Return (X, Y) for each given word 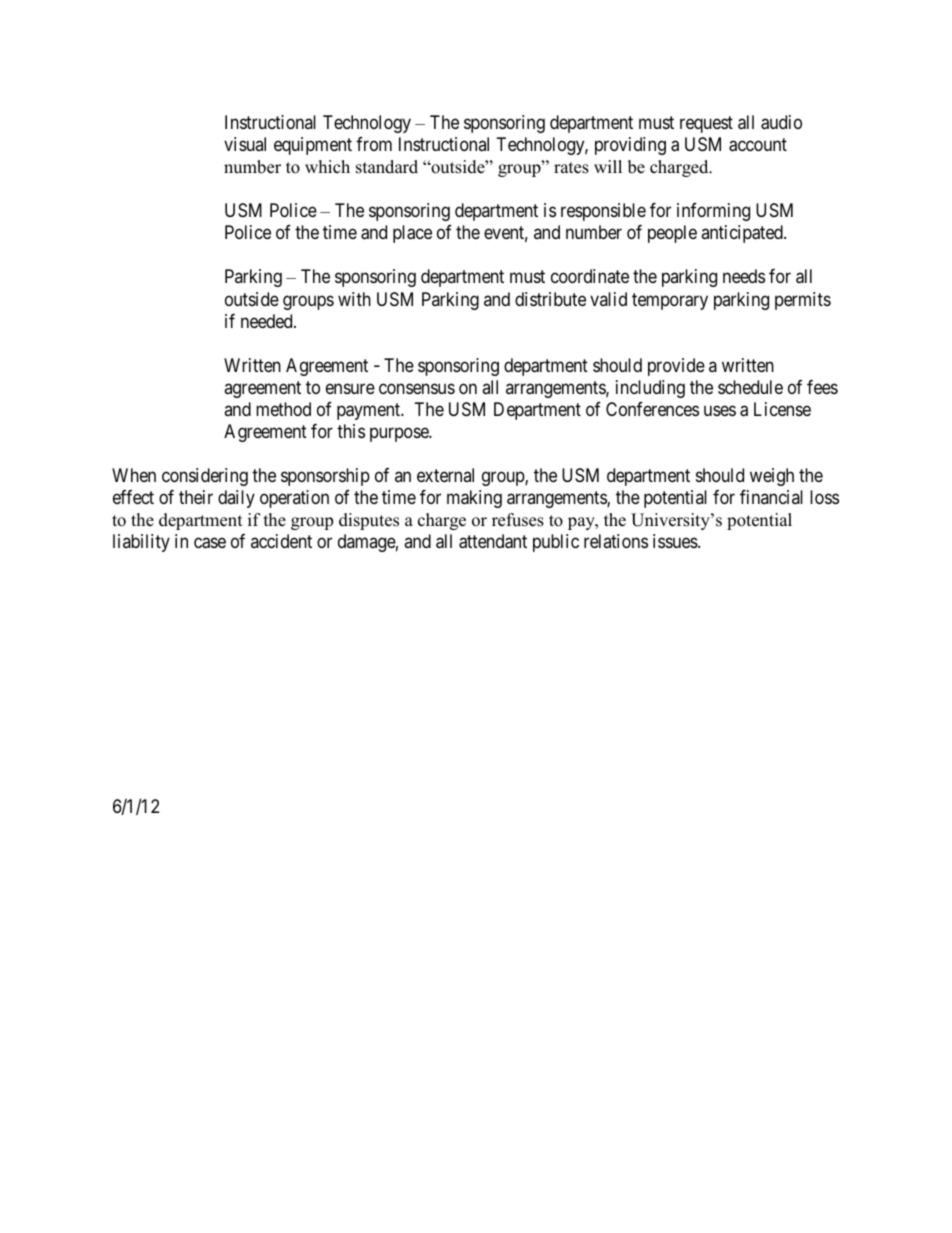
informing (713, 212)
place (412, 234)
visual (245, 144)
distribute (550, 299)
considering (205, 477)
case (210, 543)
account (758, 145)
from (374, 144)
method (283, 409)
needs (744, 276)
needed (268, 321)
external (445, 475)
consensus (417, 388)
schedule (750, 387)
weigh (772, 477)
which (327, 167)
